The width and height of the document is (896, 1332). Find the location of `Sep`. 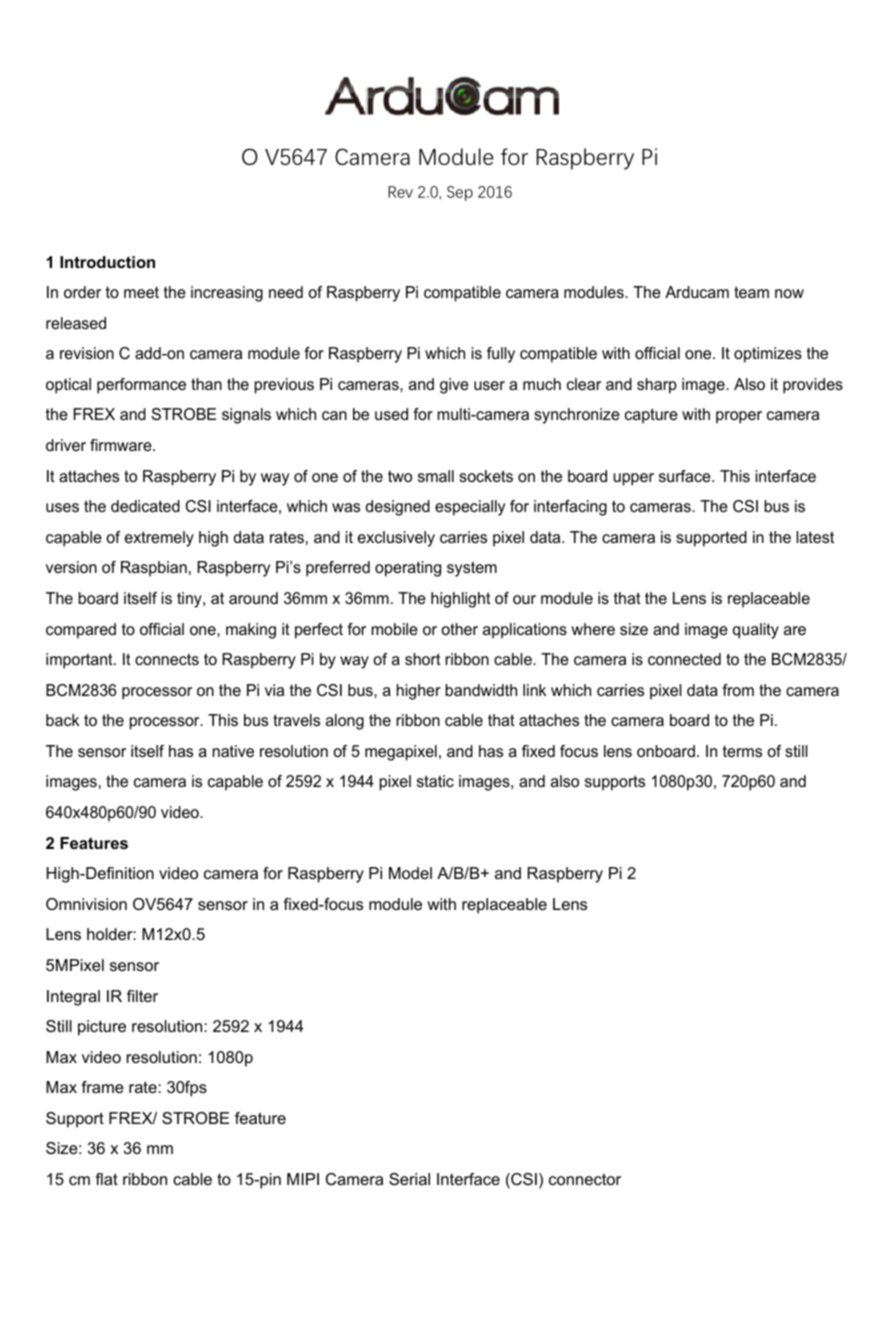

Sep is located at coordinates (460, 193).
